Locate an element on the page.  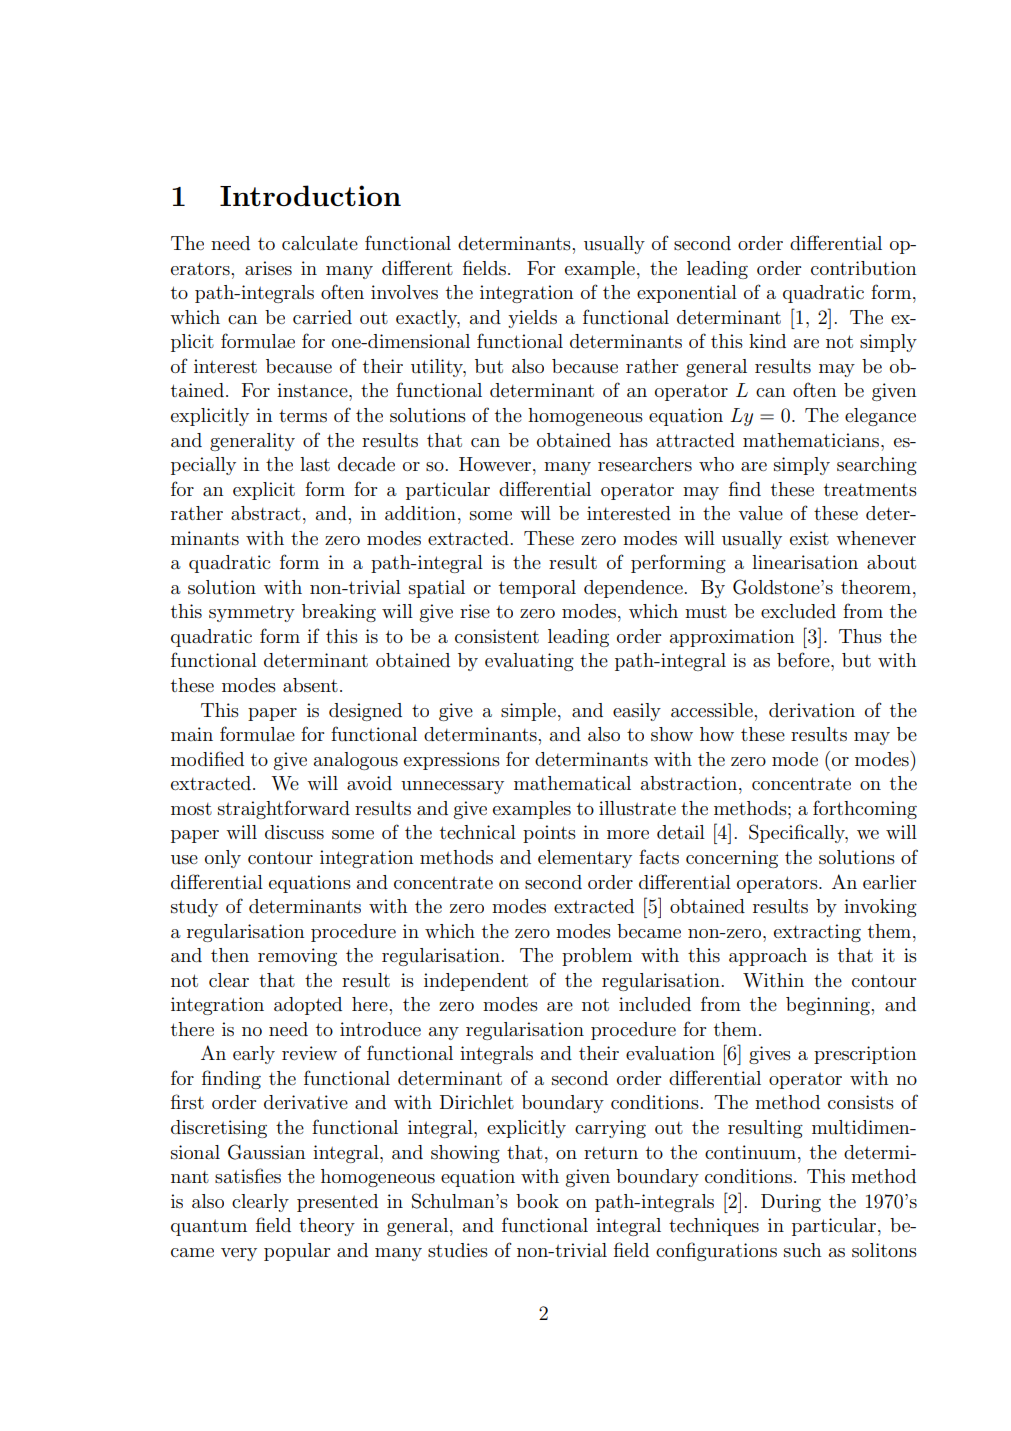
absent is located at coordinates (310, 685).
